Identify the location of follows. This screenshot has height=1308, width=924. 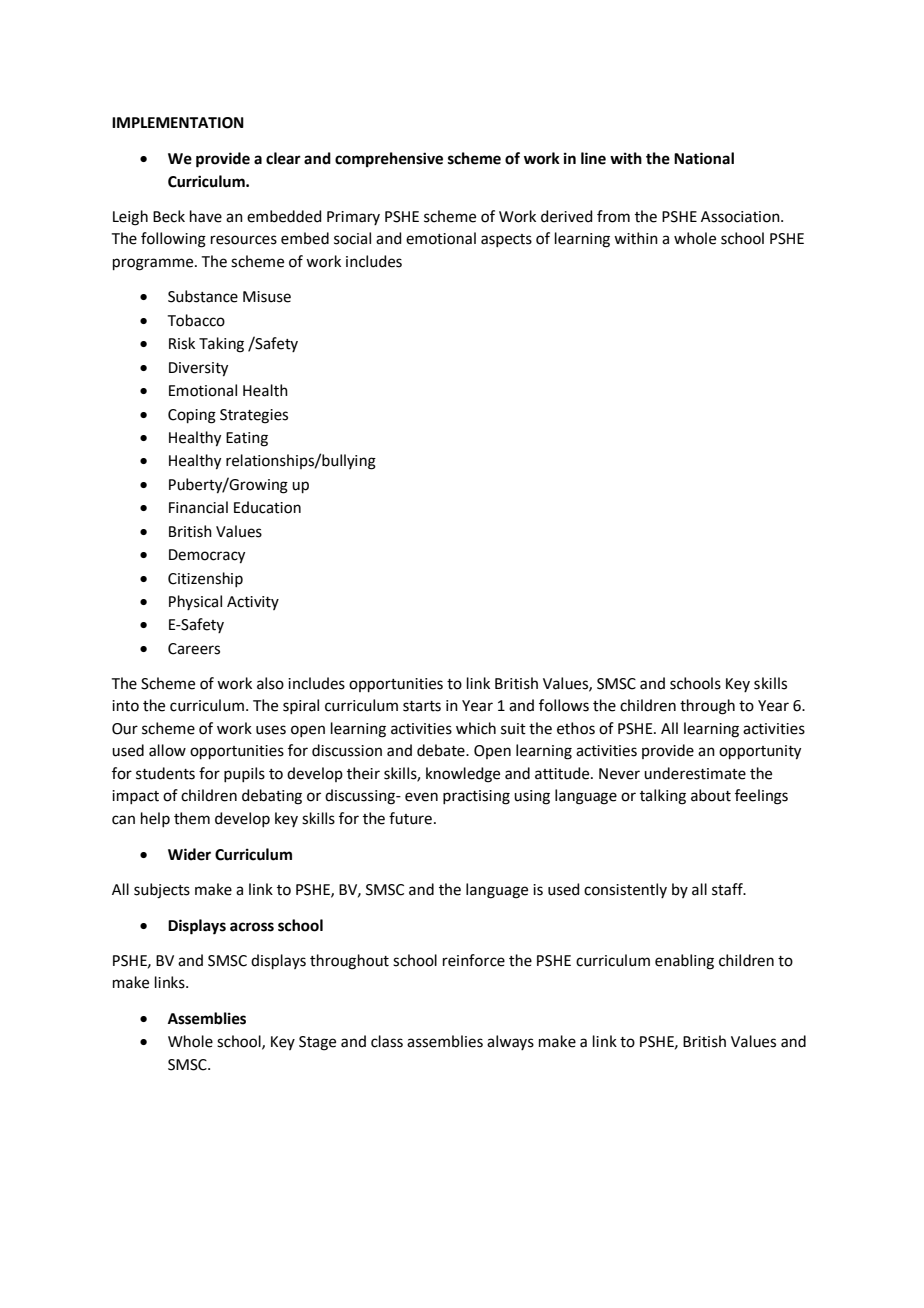
(564, 705).
